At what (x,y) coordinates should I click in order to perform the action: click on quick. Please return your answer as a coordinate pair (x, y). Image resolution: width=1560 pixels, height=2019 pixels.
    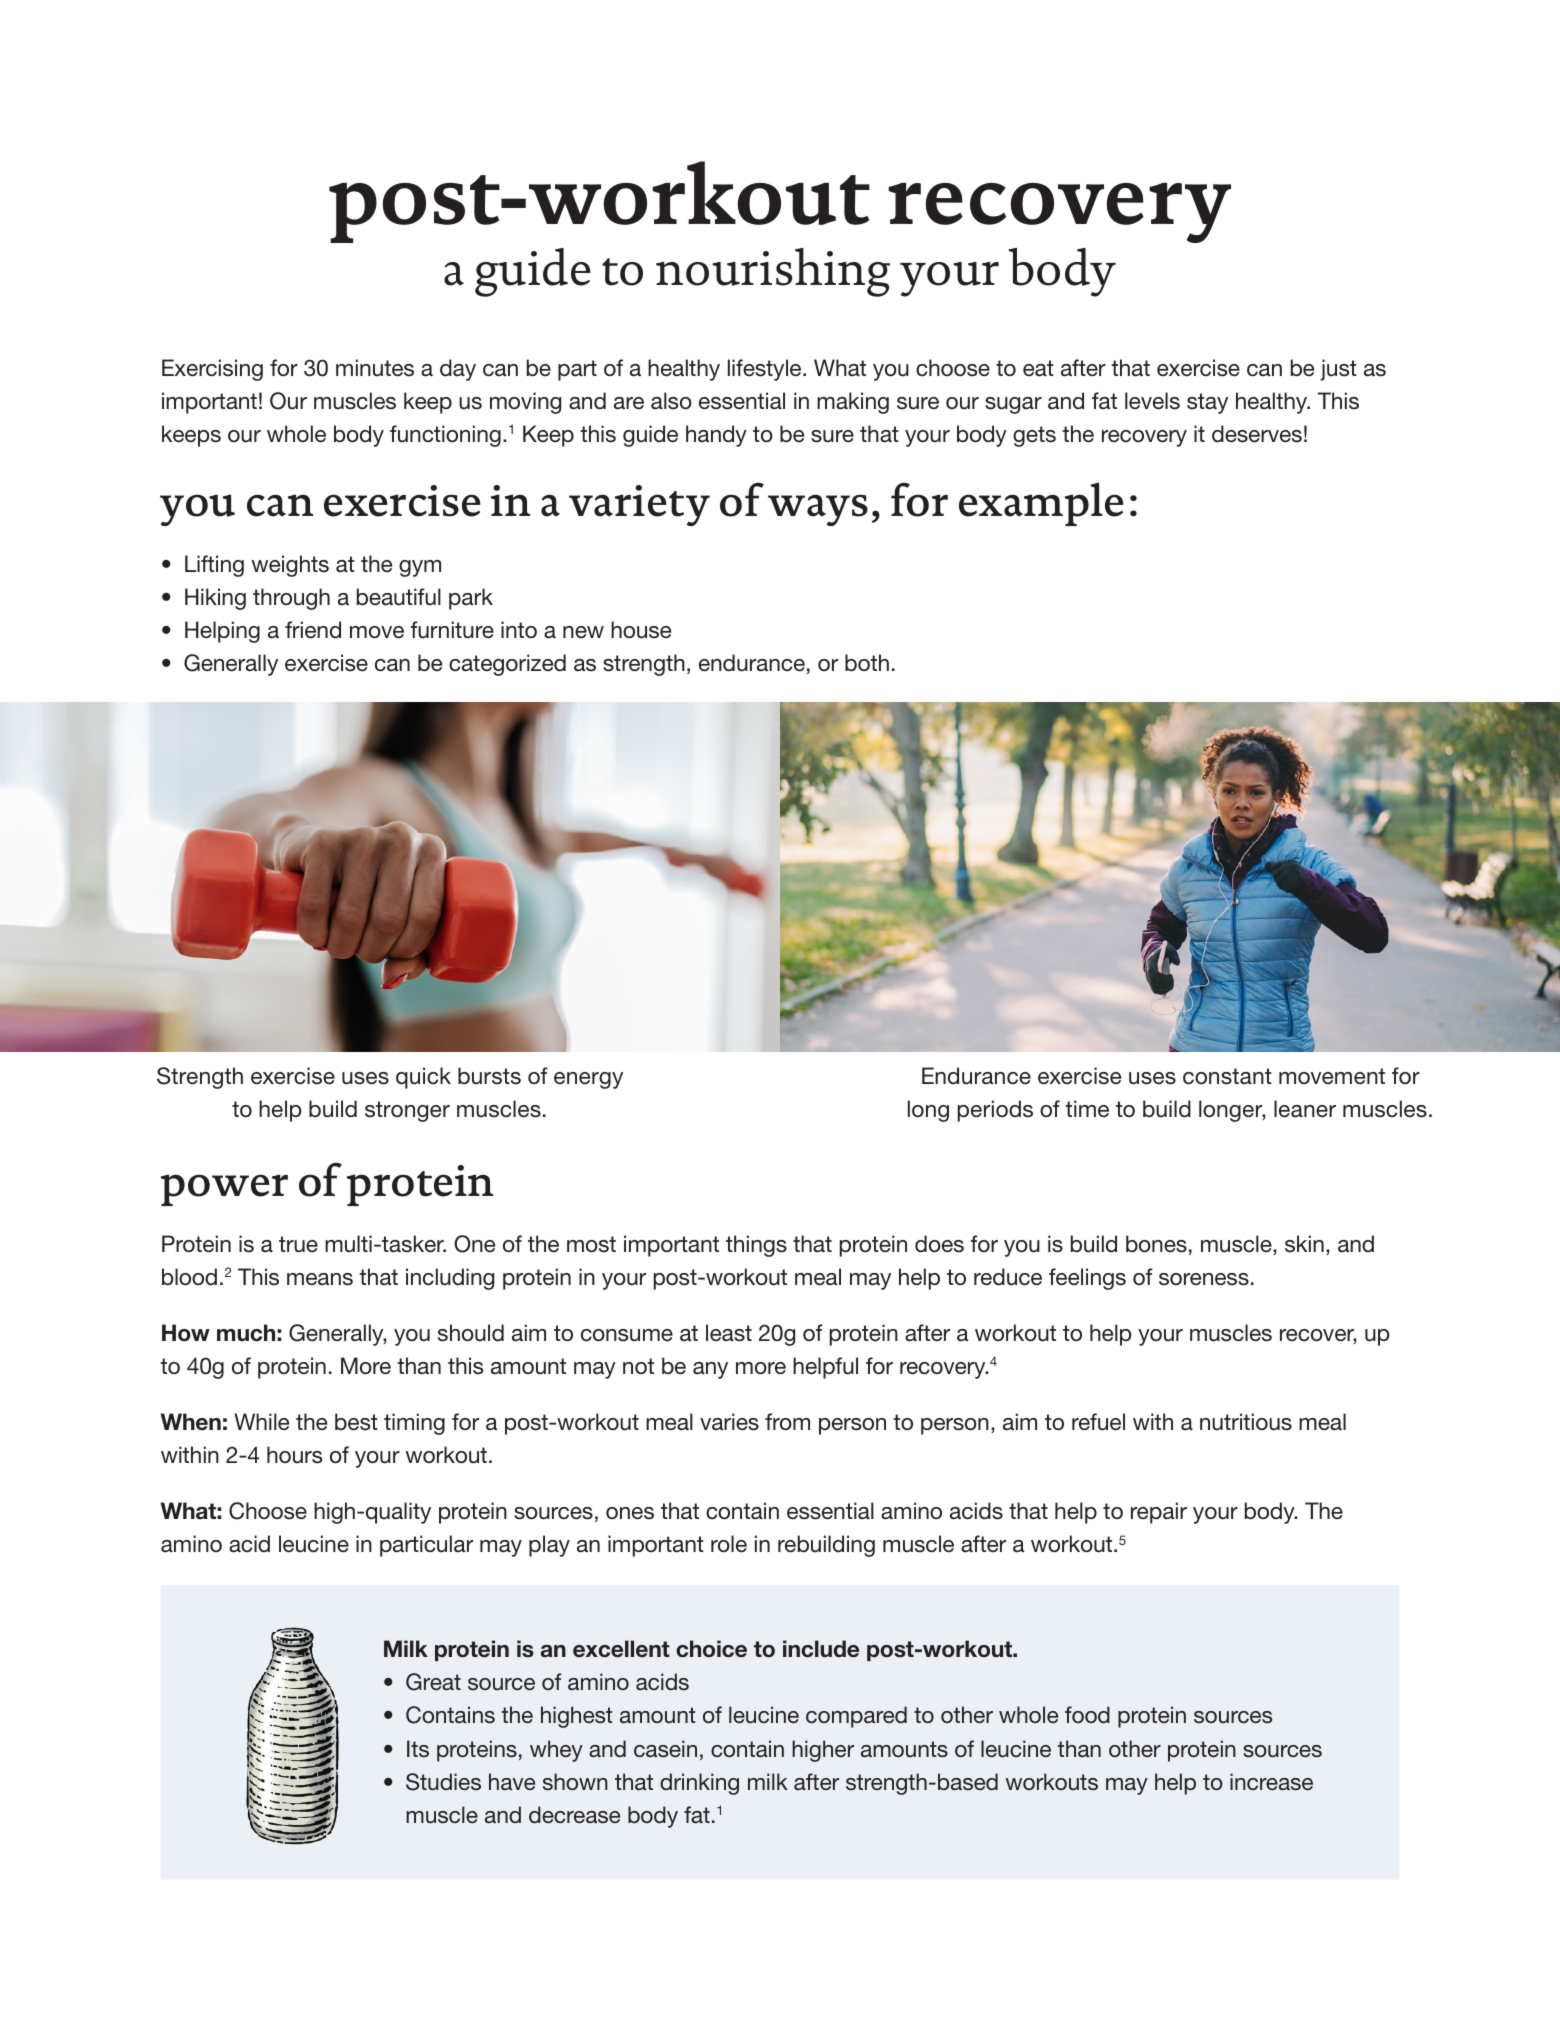
    Looking at the image, I should click on (423, 1078).
